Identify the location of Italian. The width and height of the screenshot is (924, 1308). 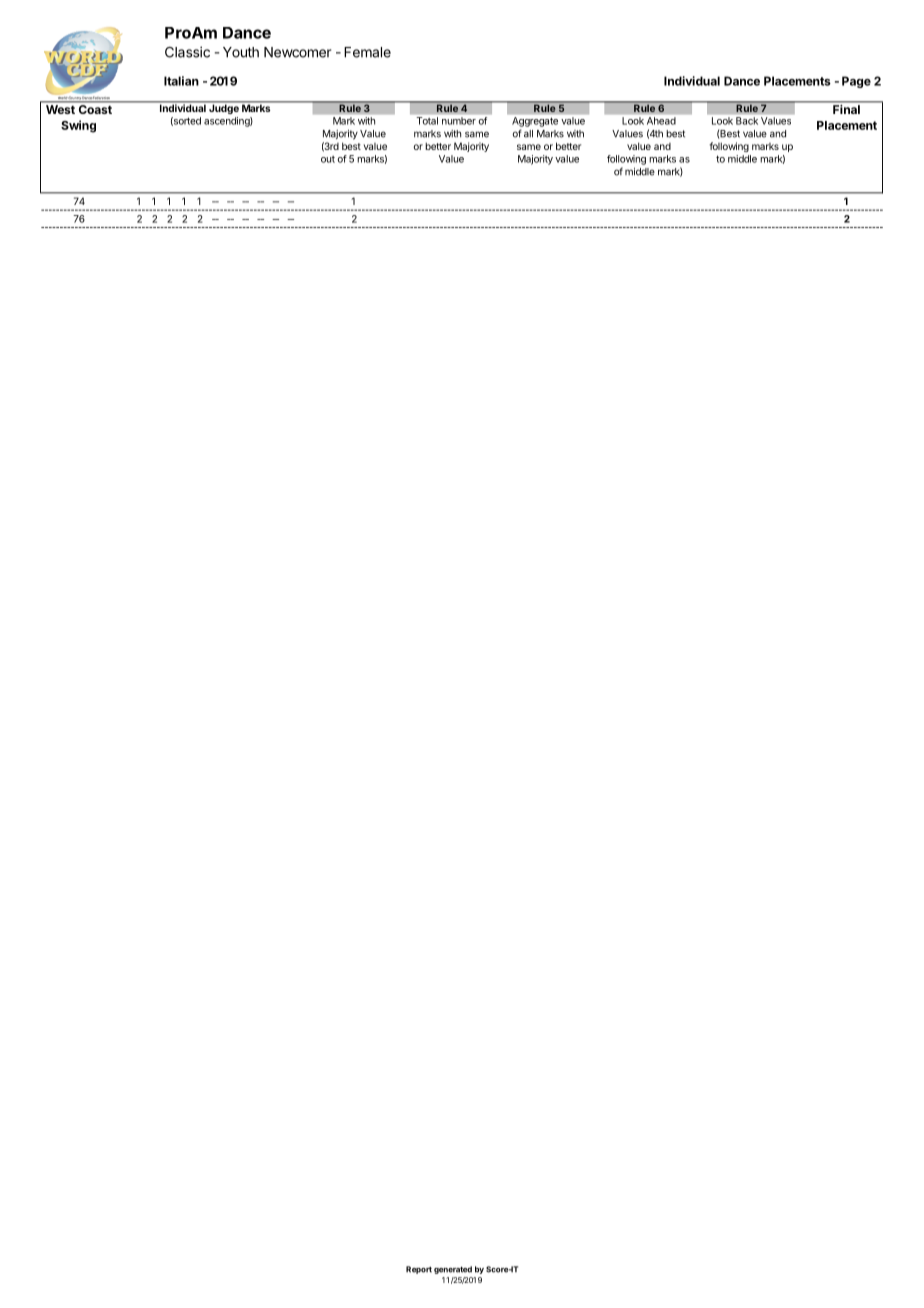
(181, 81).
